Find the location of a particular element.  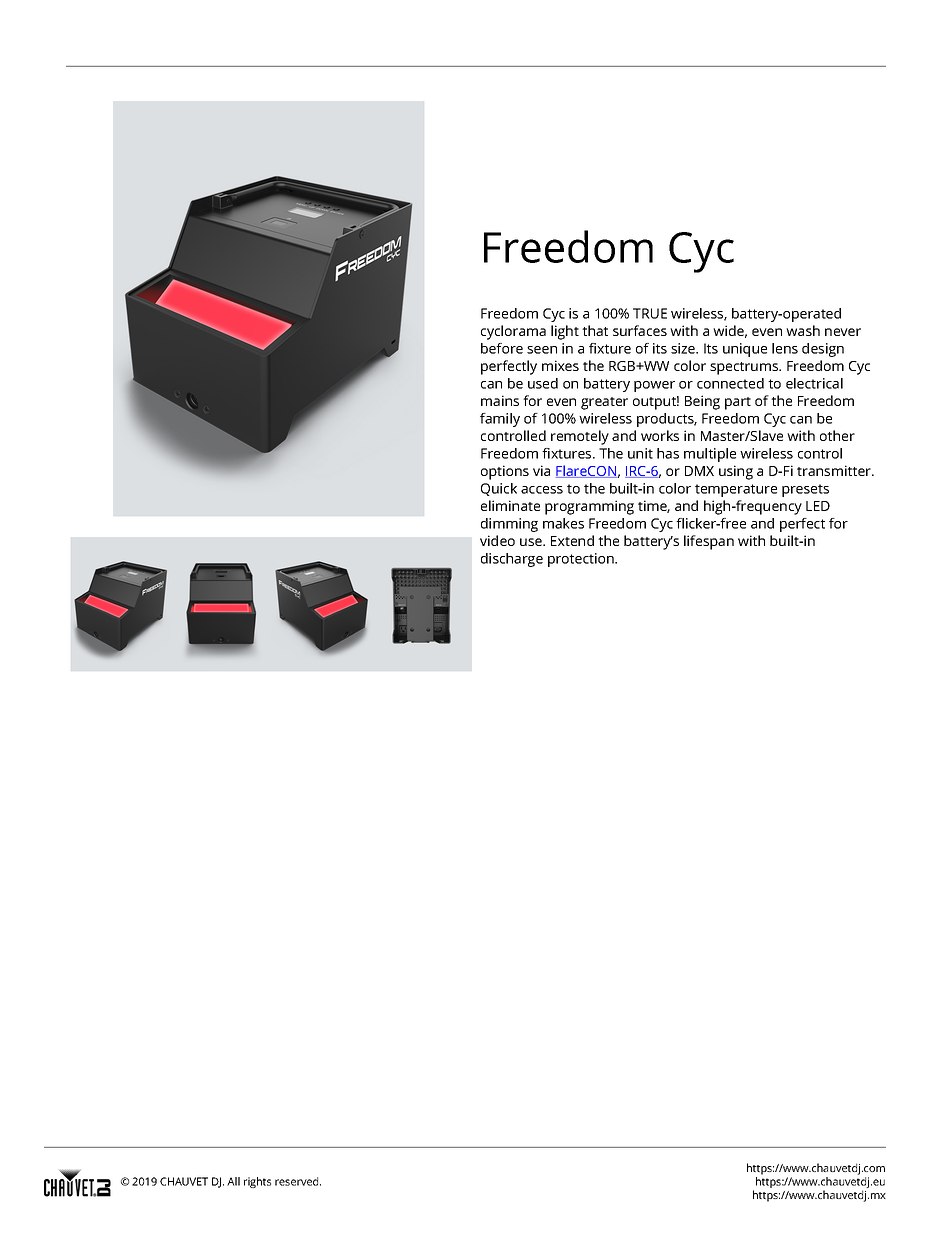

lens is located at coordinates (785, 348).
